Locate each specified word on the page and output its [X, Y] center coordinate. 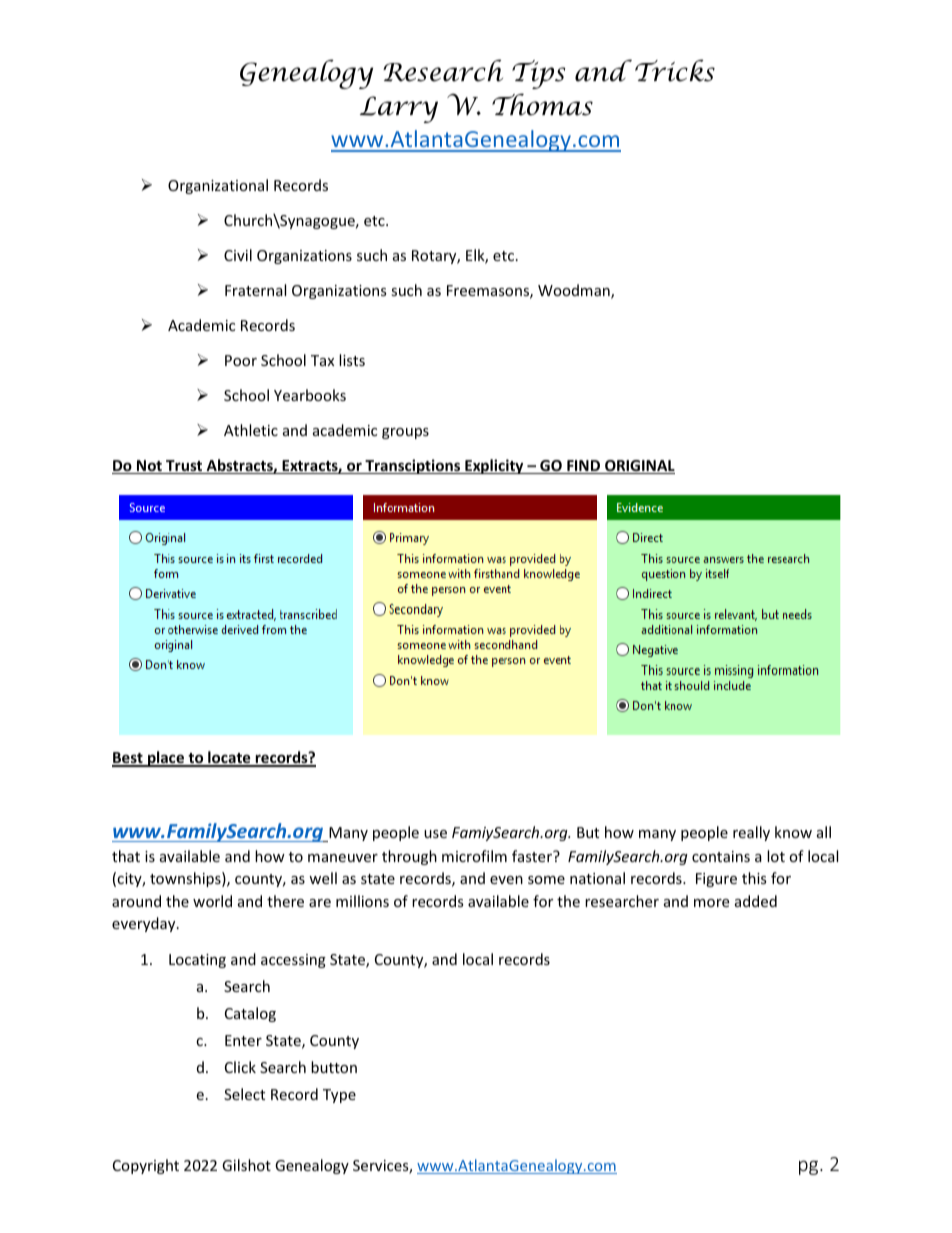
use [435, 834]
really [751, 833]
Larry [399, 109]
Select [244, 1094]
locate [229, 758]
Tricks [675, 70]
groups [405, 433]
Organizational [218, 186]
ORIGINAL [639, 467]
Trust [184, 467]
